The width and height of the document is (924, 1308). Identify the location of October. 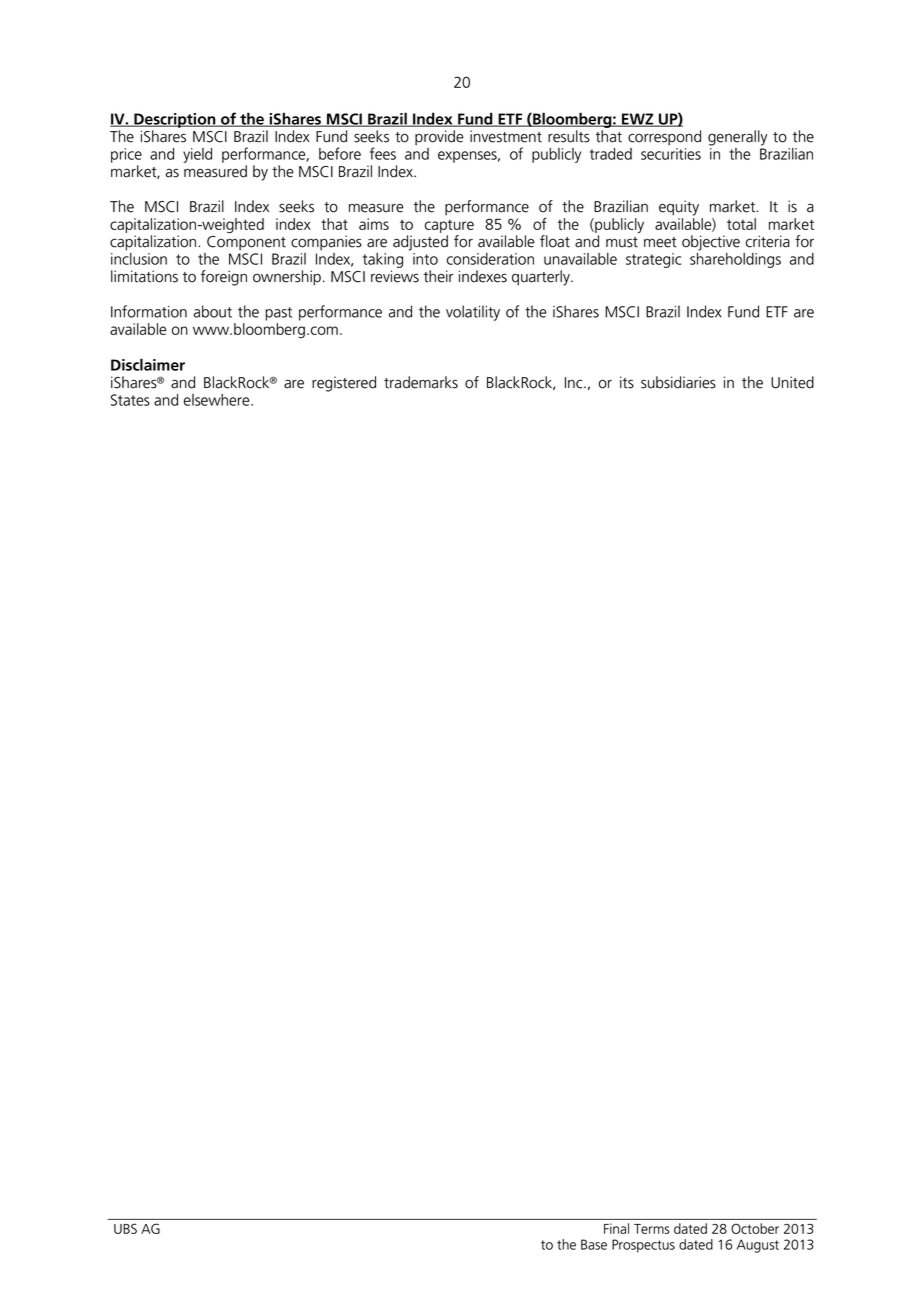
(755, 1228).
